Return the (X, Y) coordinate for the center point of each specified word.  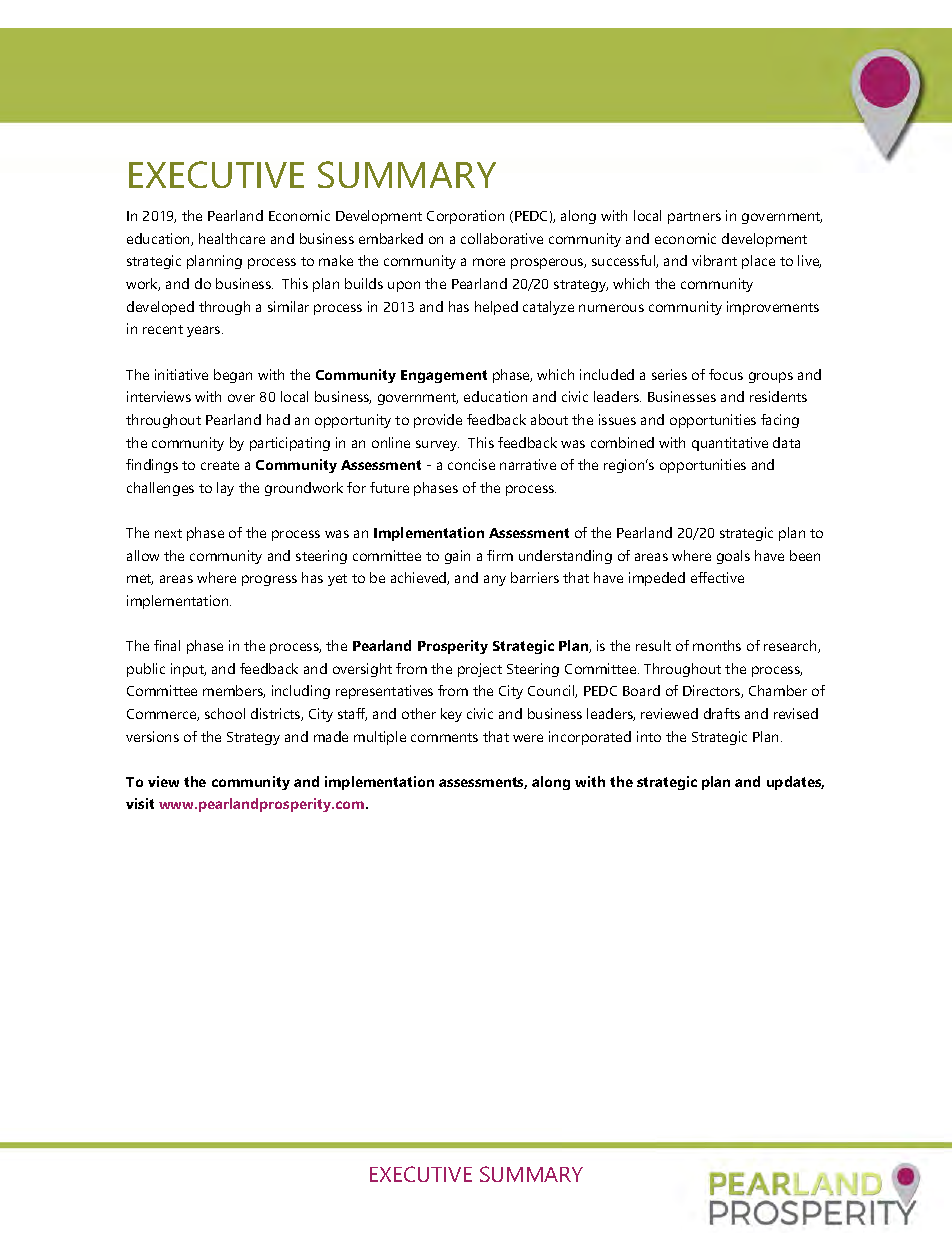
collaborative (502, 238)
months (717, 645)
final (167, 645)
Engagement (444, 376)
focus (726, 374)
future (389, 487)
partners (694, 218)
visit (140, 803)
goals (733, 557)
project (480, 670)
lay (225, 489)
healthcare (232, 238)
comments (444, 737)
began (233, 376)
